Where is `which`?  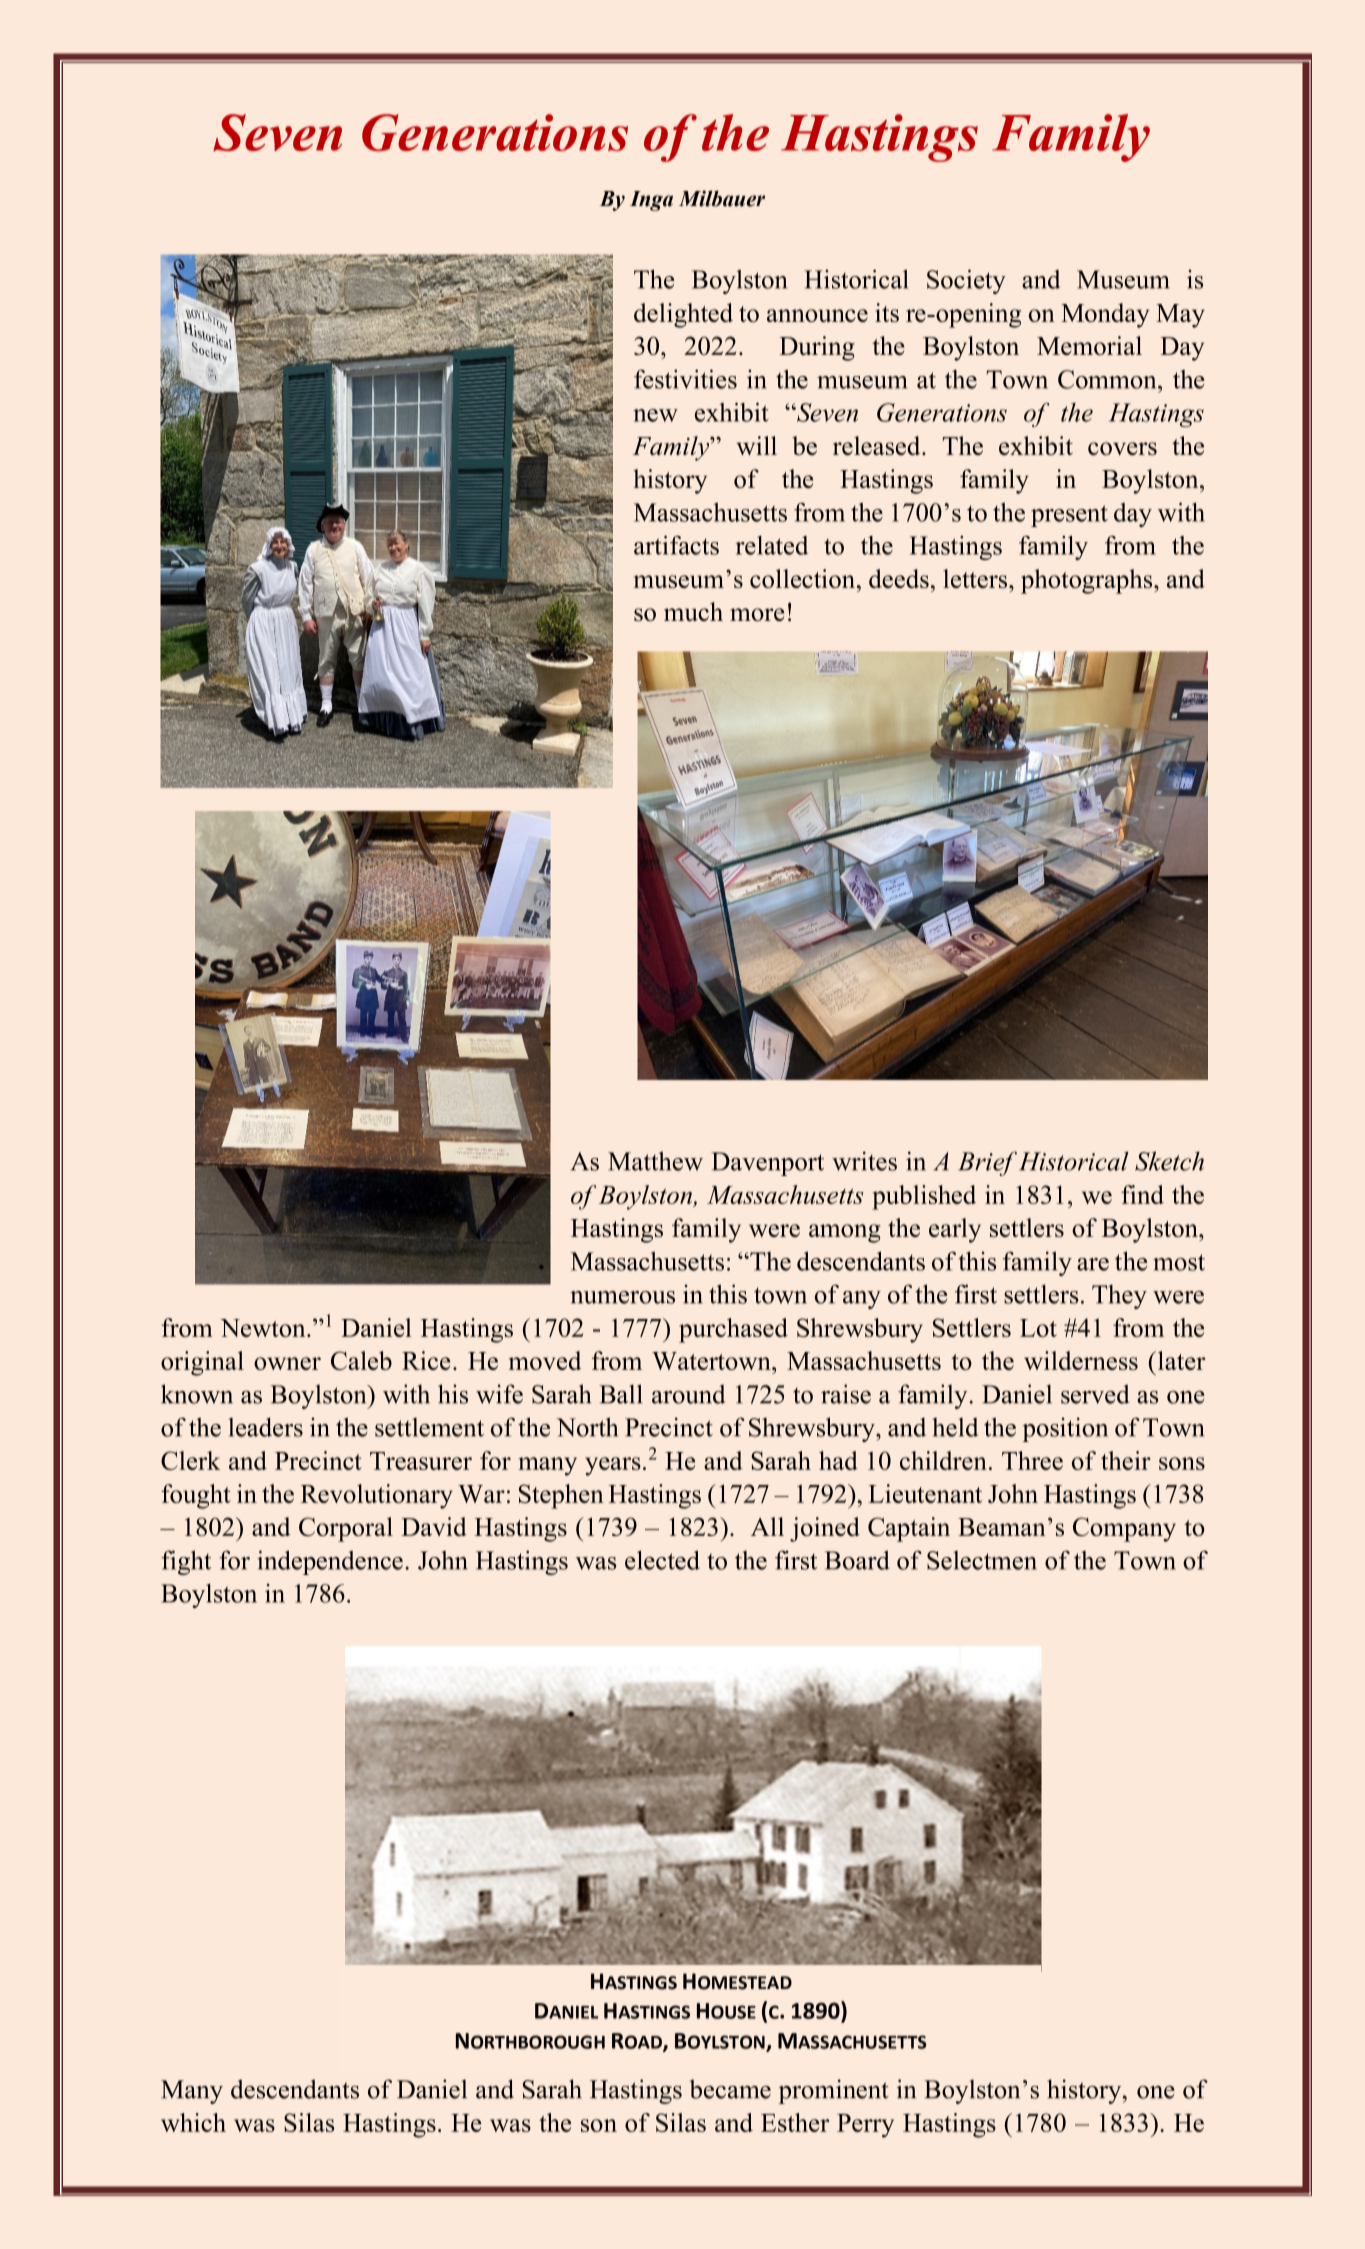
which is located at coordinates (193, 2122).
